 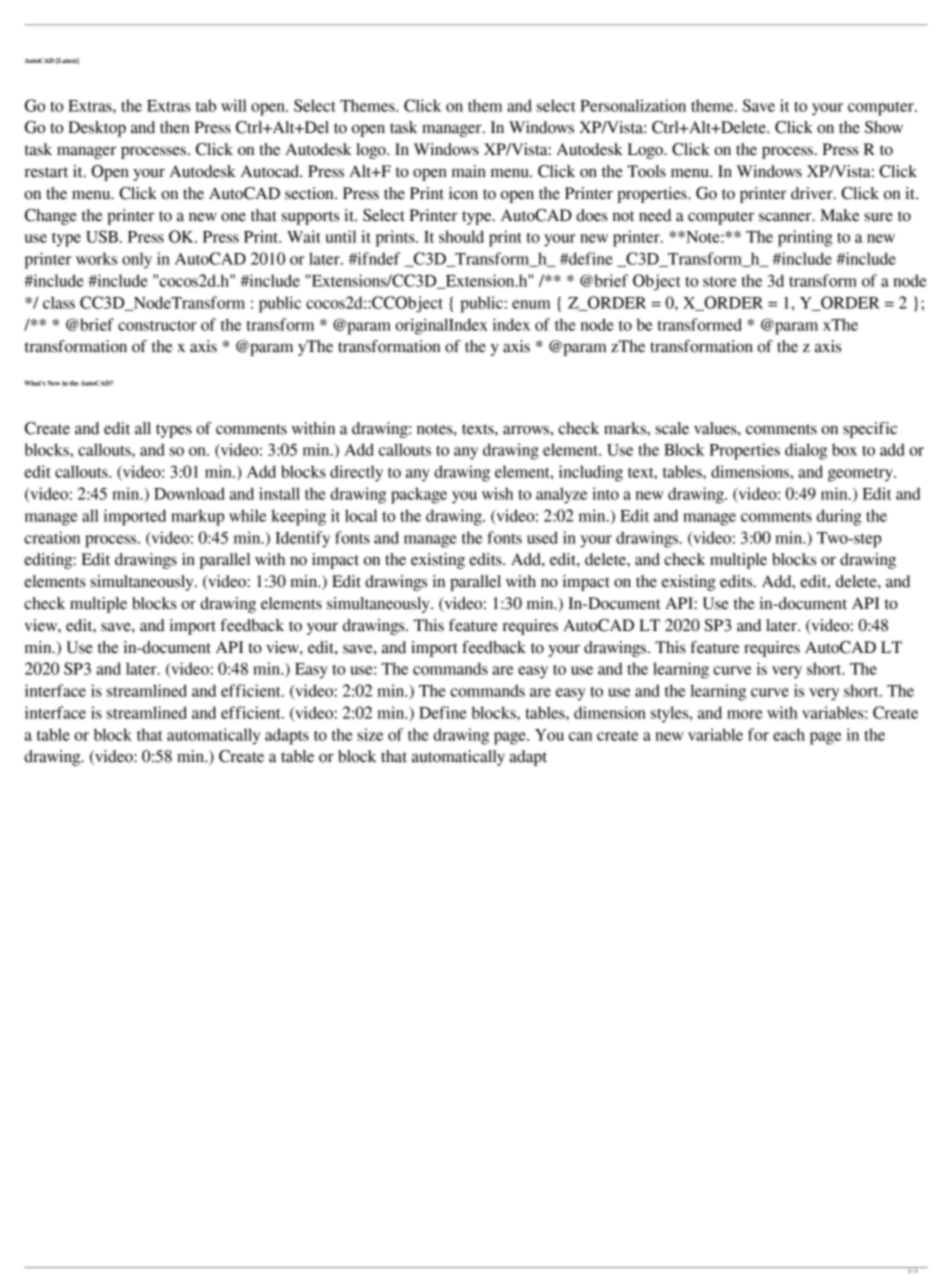 What do you see at coordinates (531, 304) in the screenshot?
I see `enum` at bounding box center [531, 304].
